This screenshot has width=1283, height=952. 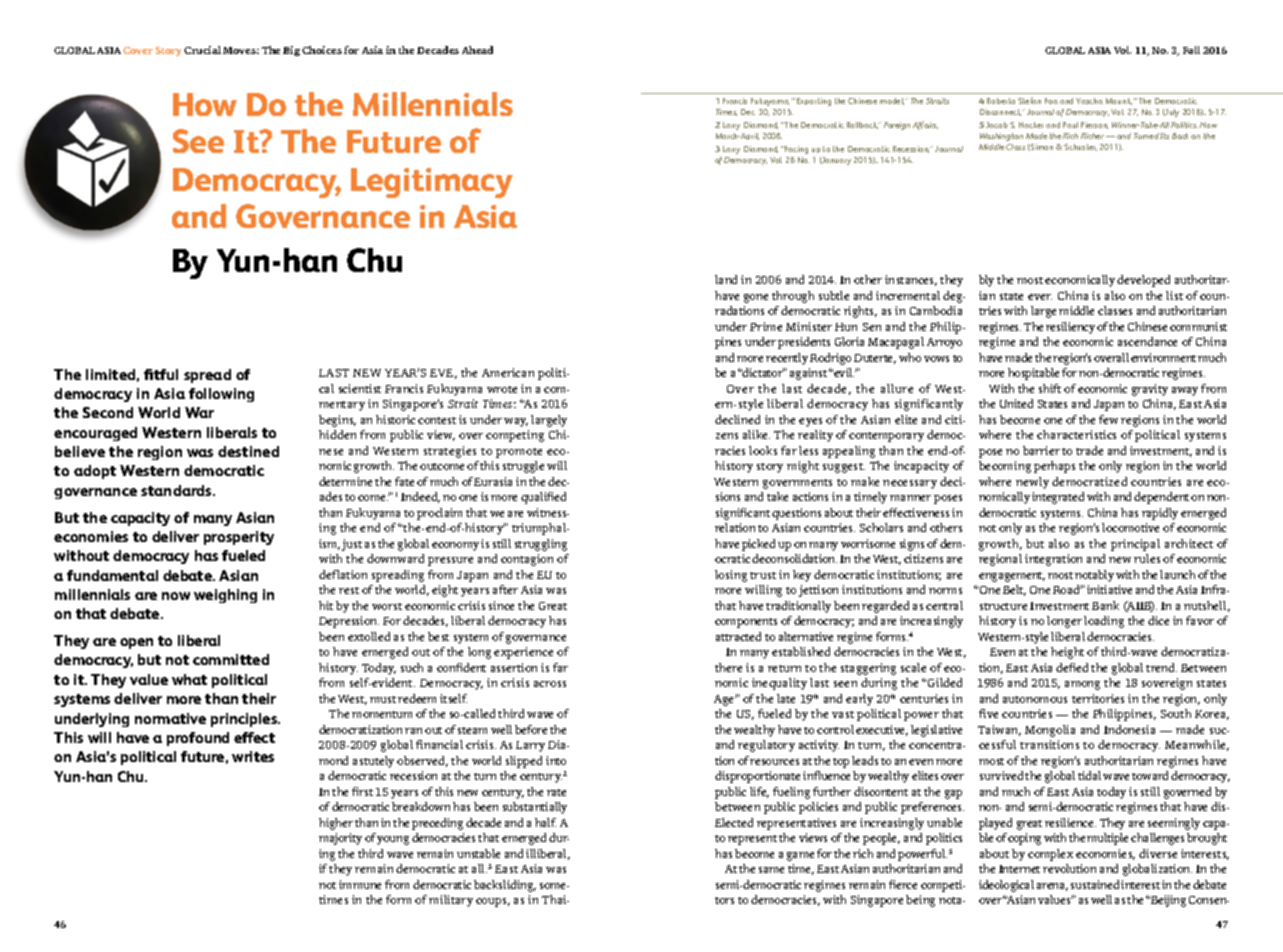 I want to click on there, so click(x=728, y=667).
